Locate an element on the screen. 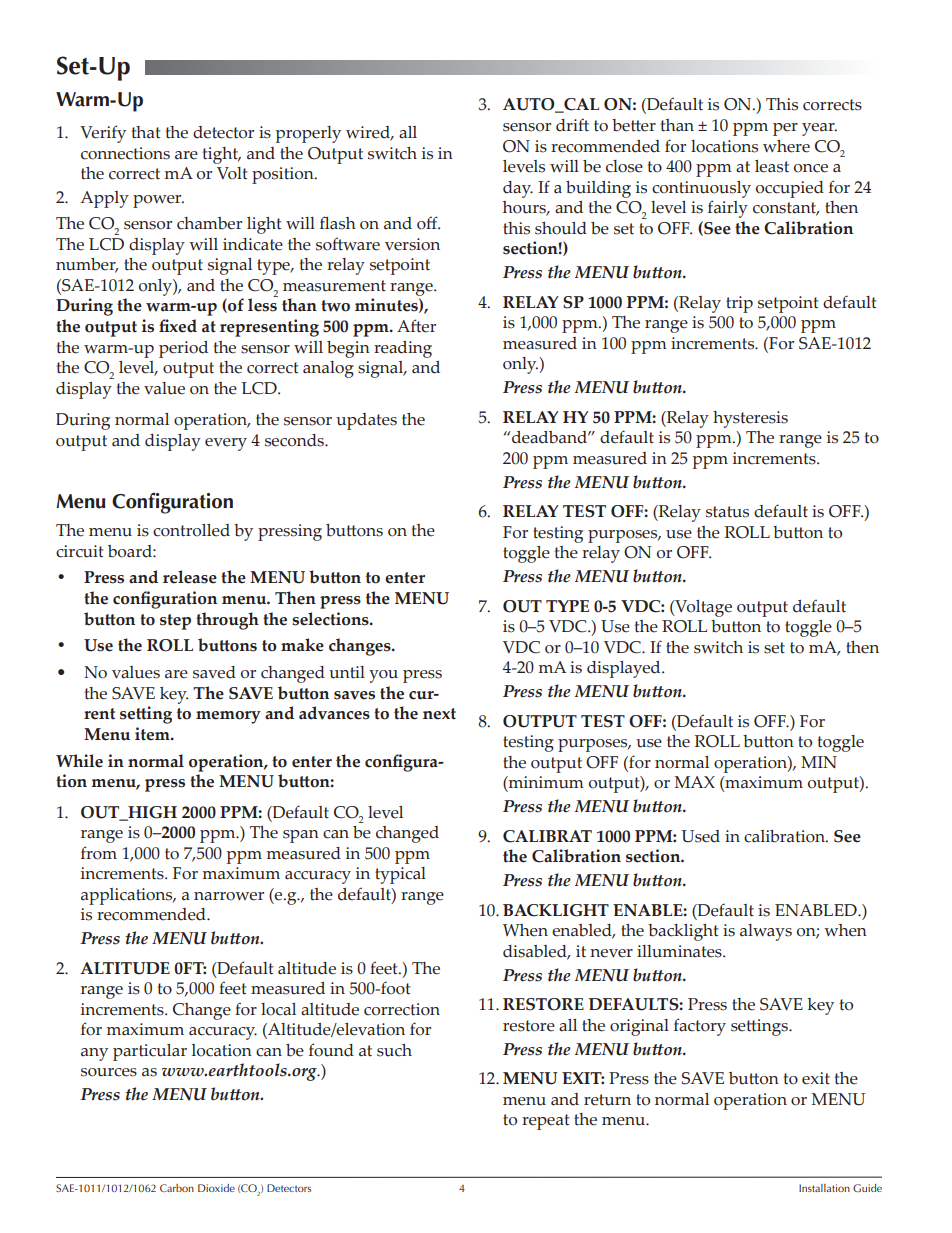 Image resolution: width=952 pixels, height=1233 pixels. least is located at coordinates (772, 166).
